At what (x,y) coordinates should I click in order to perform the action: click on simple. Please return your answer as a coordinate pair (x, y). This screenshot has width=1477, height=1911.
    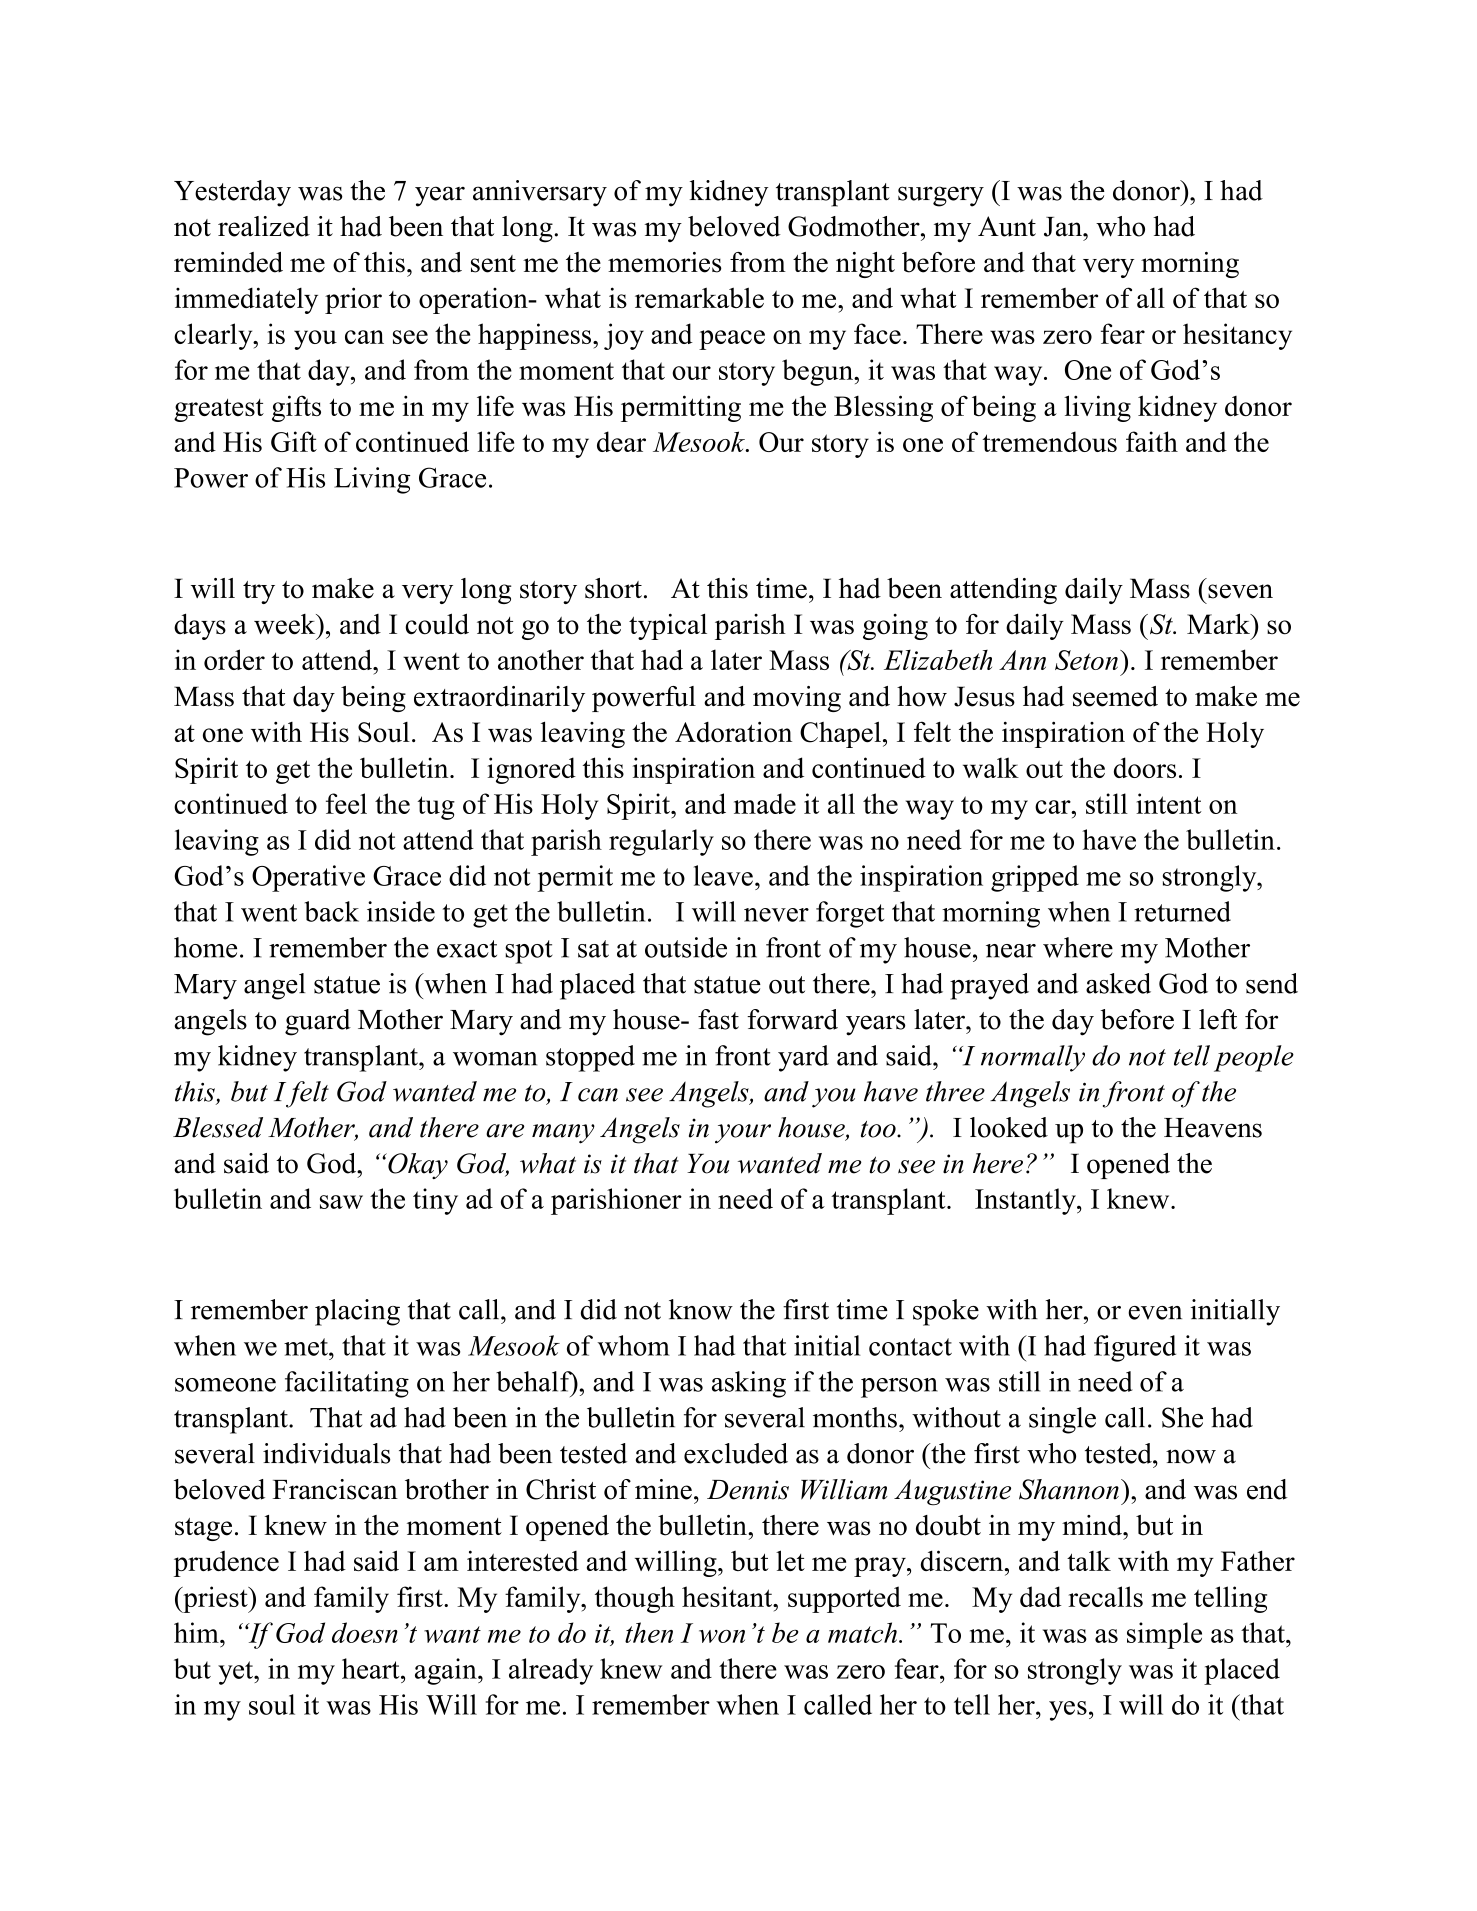
    Looking at the image, I should click on (1164, 1635).
